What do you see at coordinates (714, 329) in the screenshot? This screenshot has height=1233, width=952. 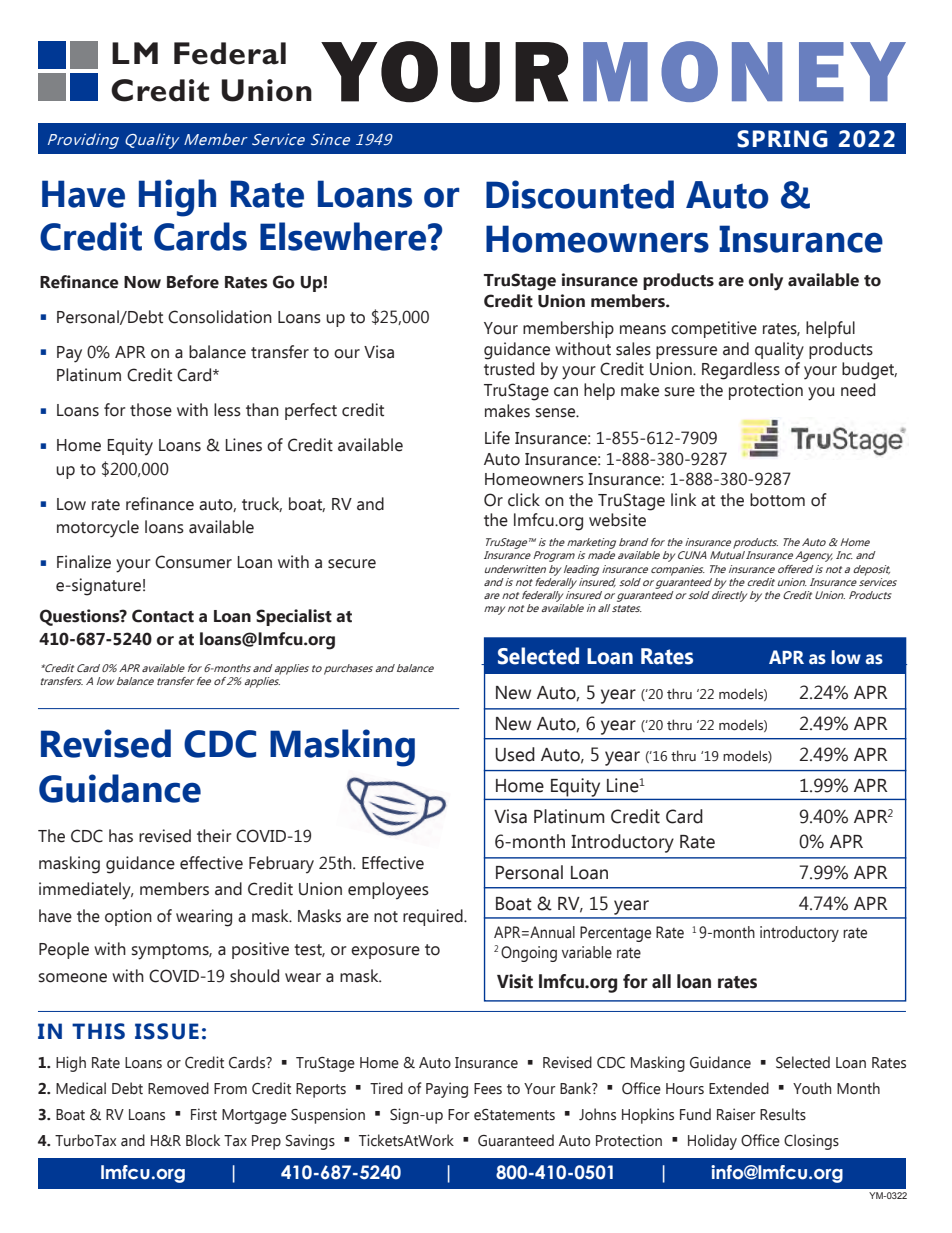 I see `competitive` at bounding box center [714, 329].
